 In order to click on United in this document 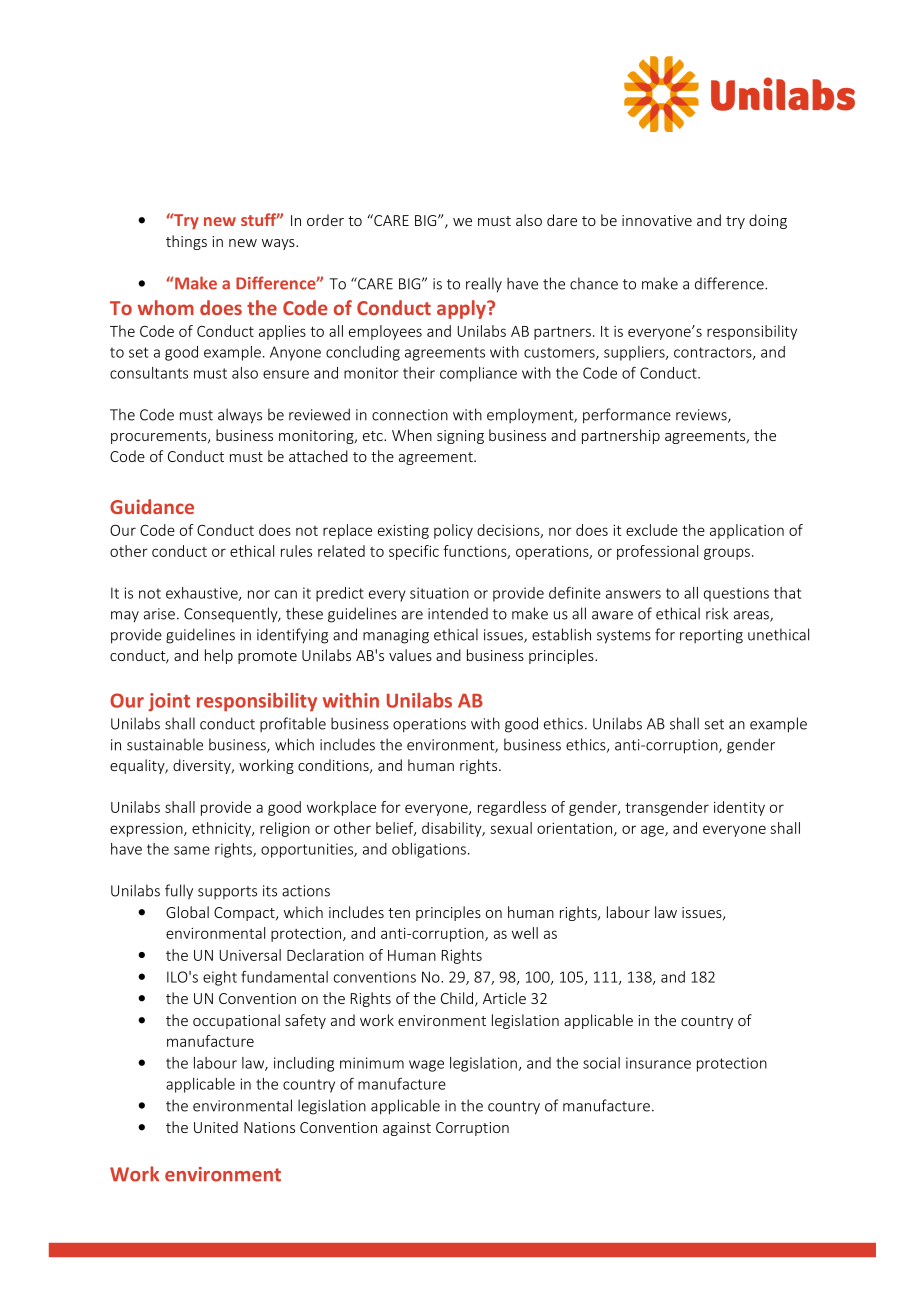, I will do `click(216, 1127)`.
